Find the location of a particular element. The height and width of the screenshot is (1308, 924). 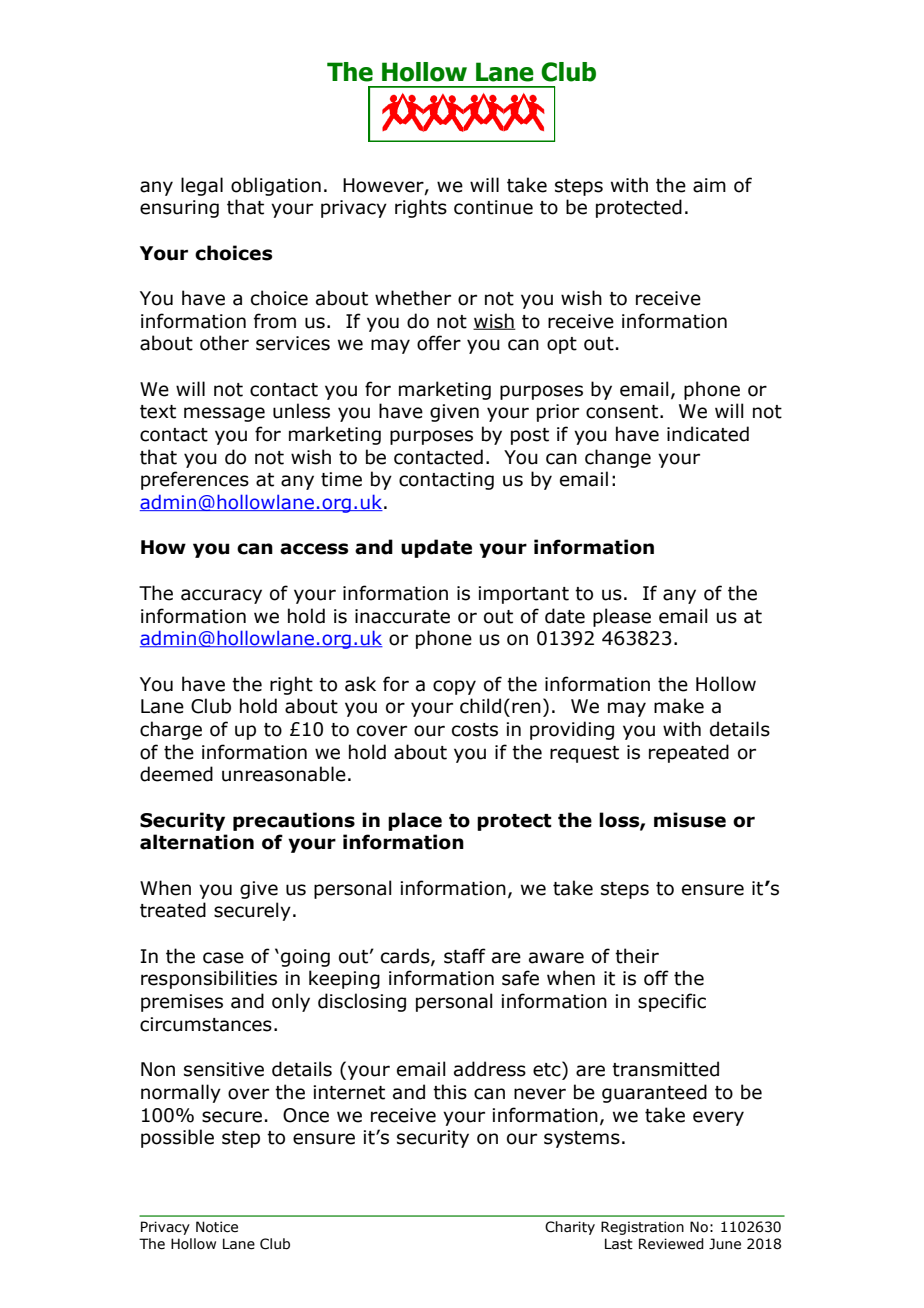

place is located at coordinates (415, 821).
